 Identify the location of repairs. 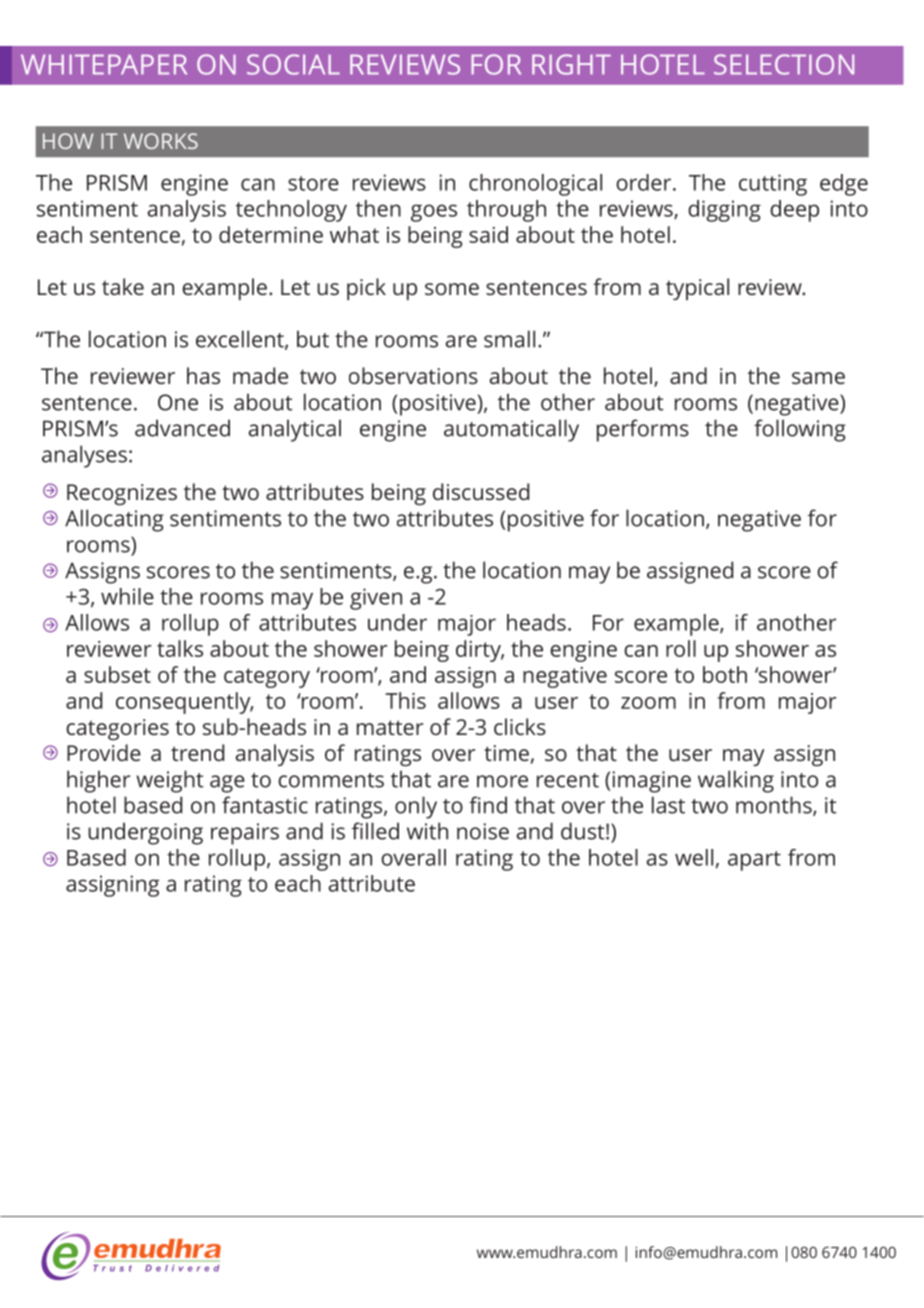
(245, 834).
